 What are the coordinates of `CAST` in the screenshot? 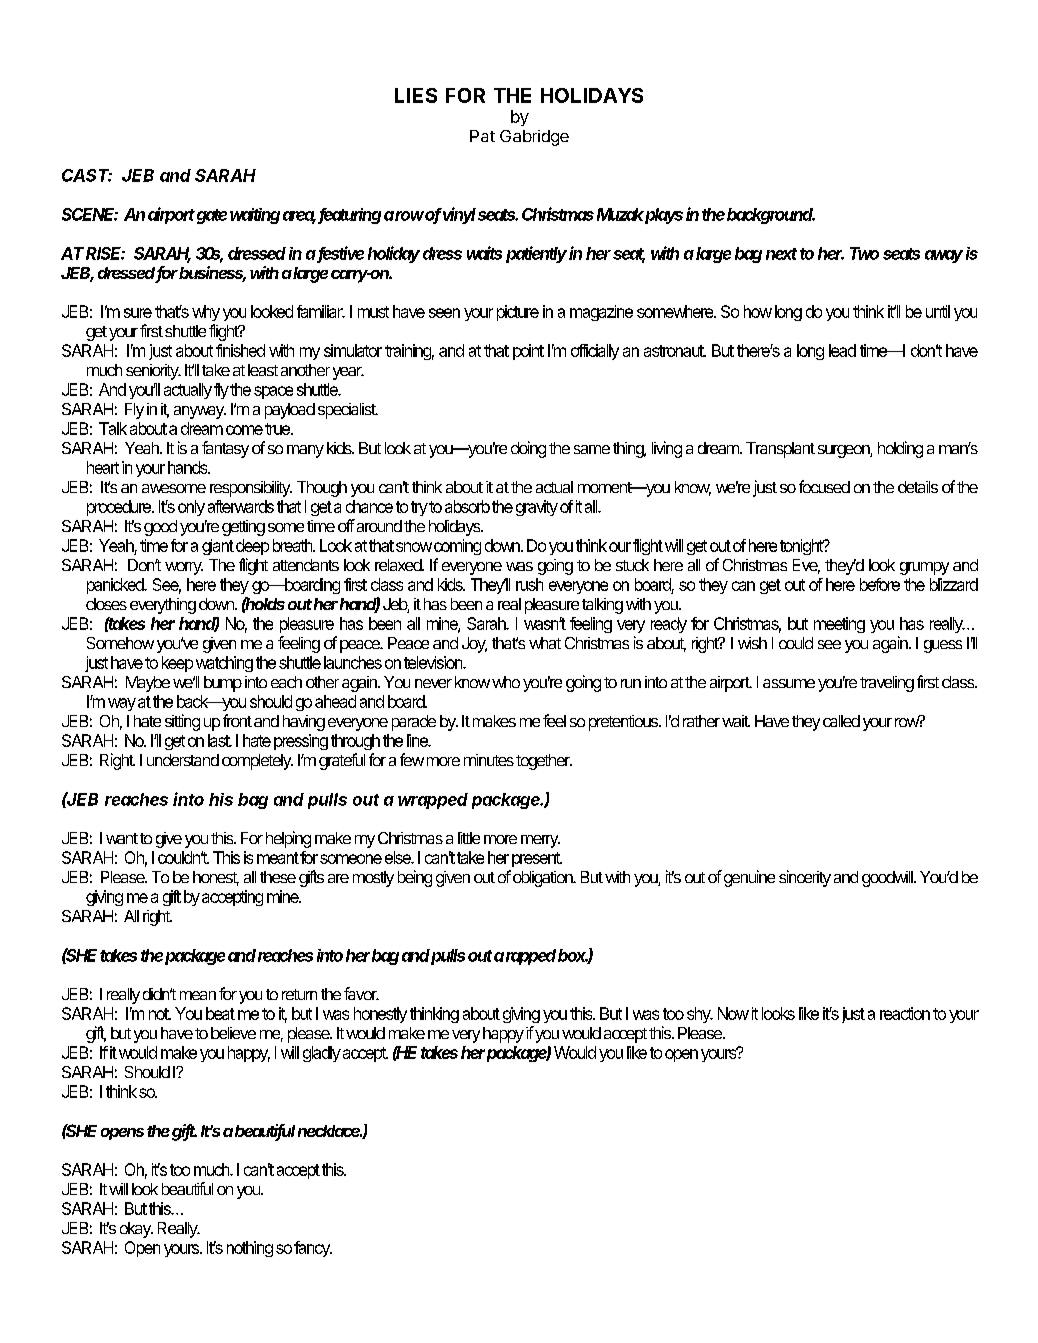 It's located at (87, 175).
